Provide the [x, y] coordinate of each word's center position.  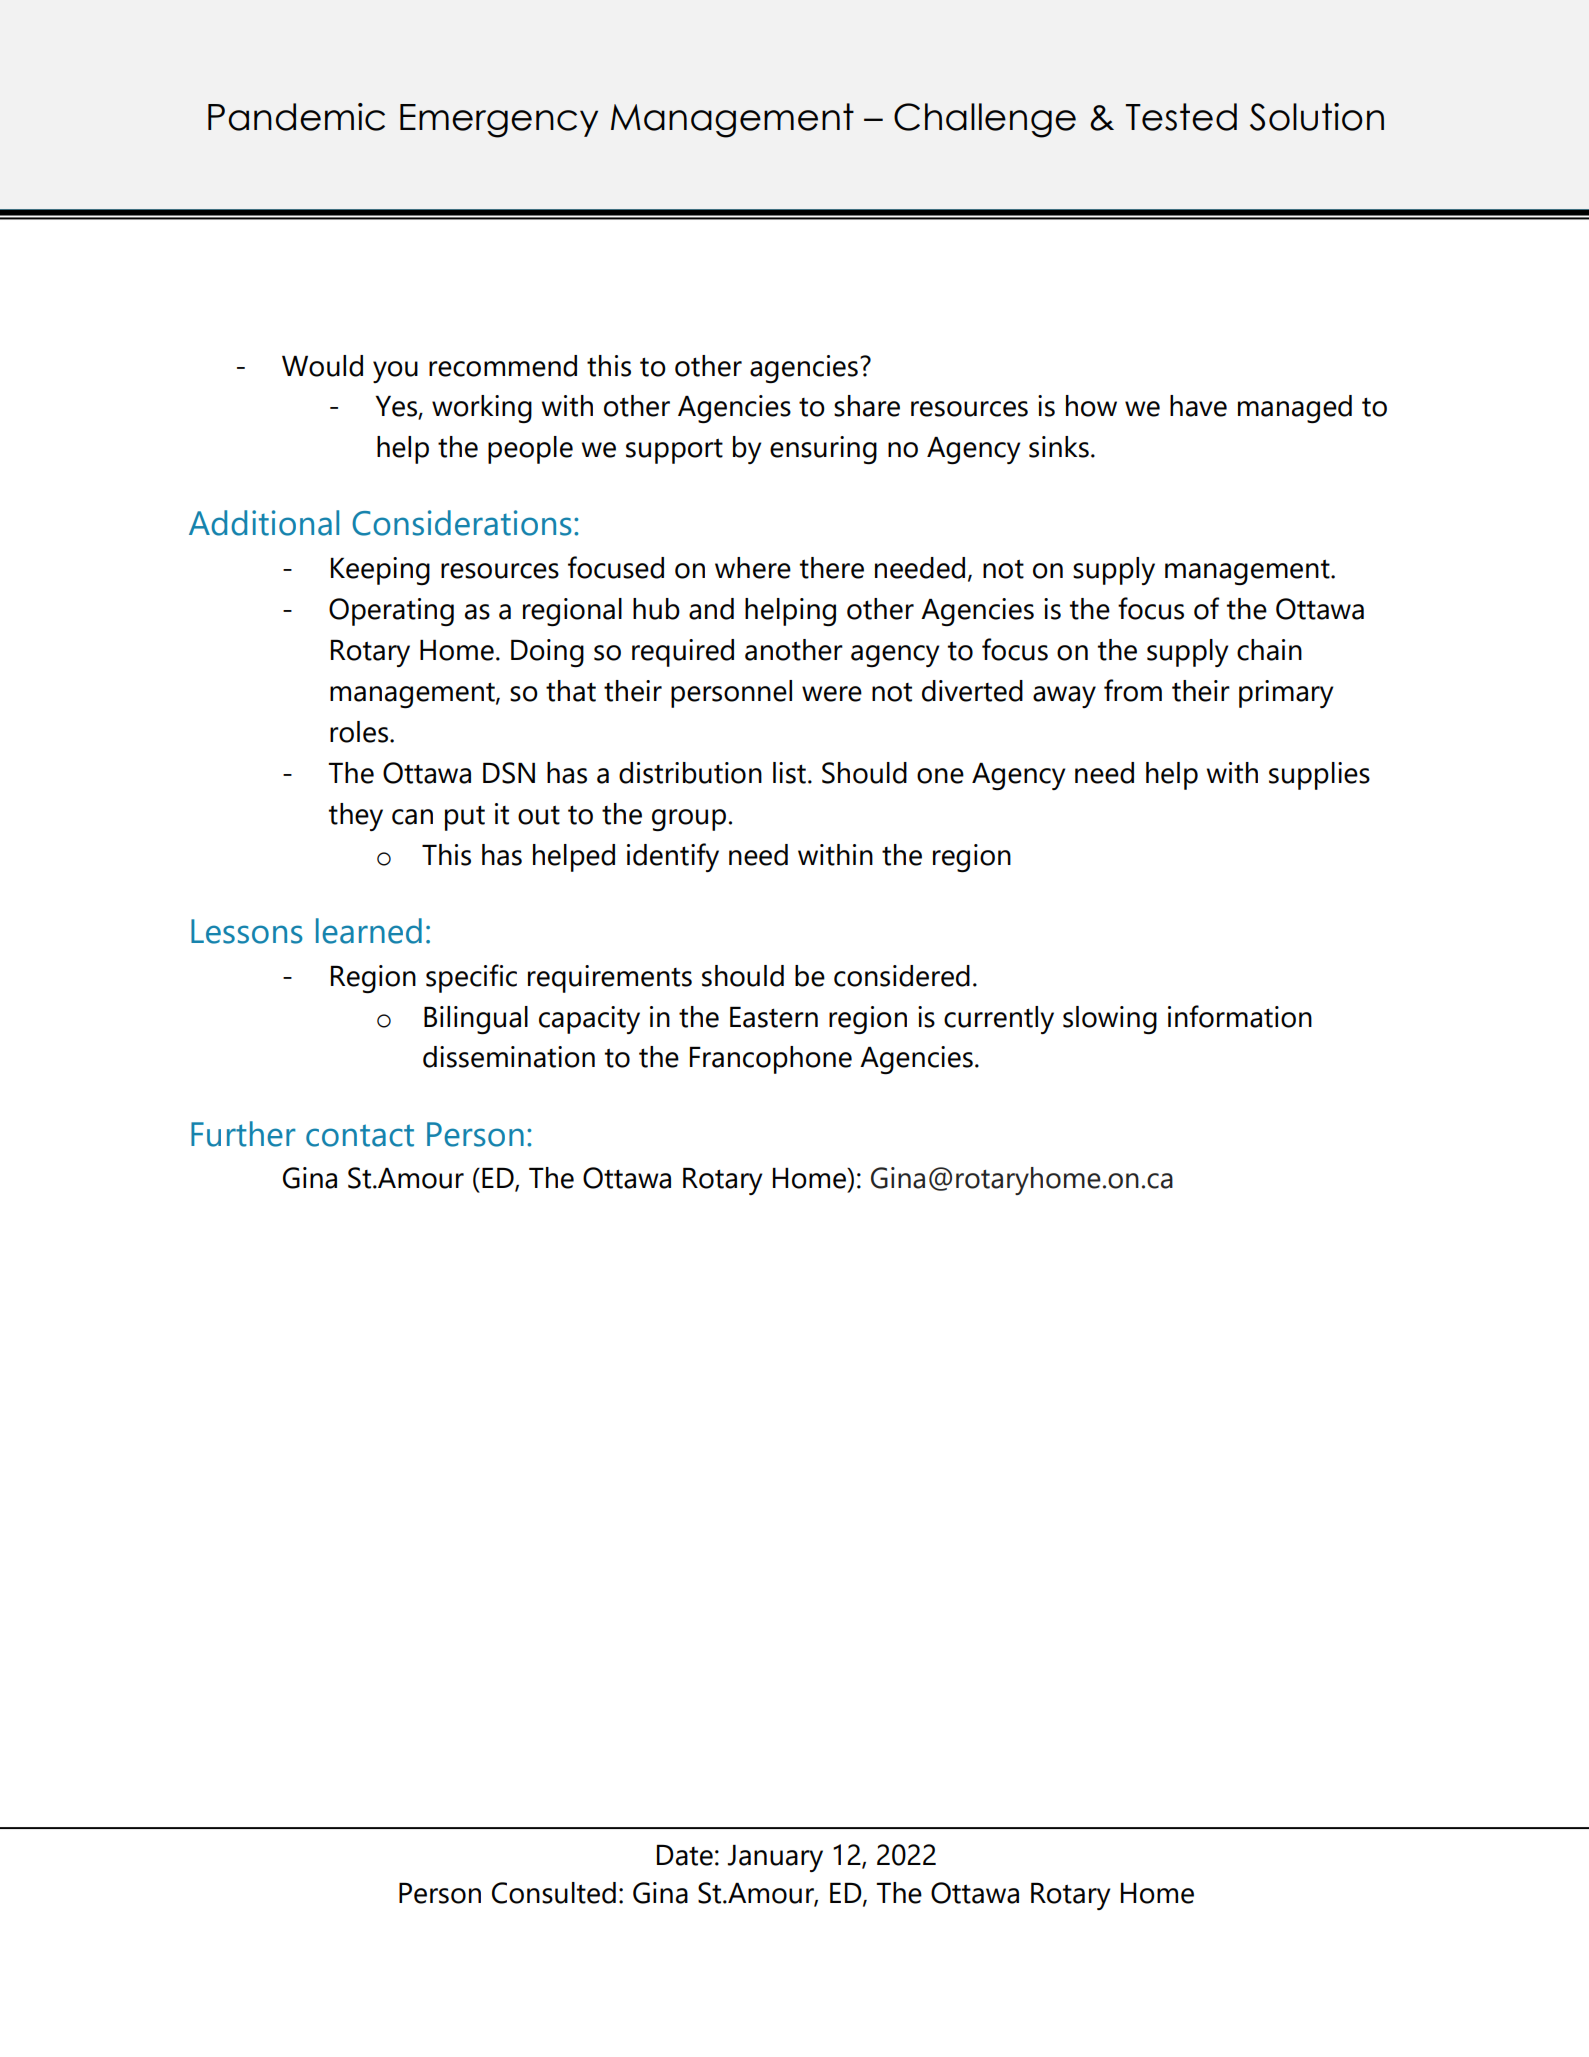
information [1240, 1016]
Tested [1181, 117]
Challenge [985, 120]
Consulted [554, 1893]
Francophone [771, 1060]
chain [1269, 650]
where [753, 568]
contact [360, 1135]
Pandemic [296, 117]
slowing [1110, 1020]
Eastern [774, 1017]
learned [369, 931]
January [775, 1858]
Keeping [380, 571]
